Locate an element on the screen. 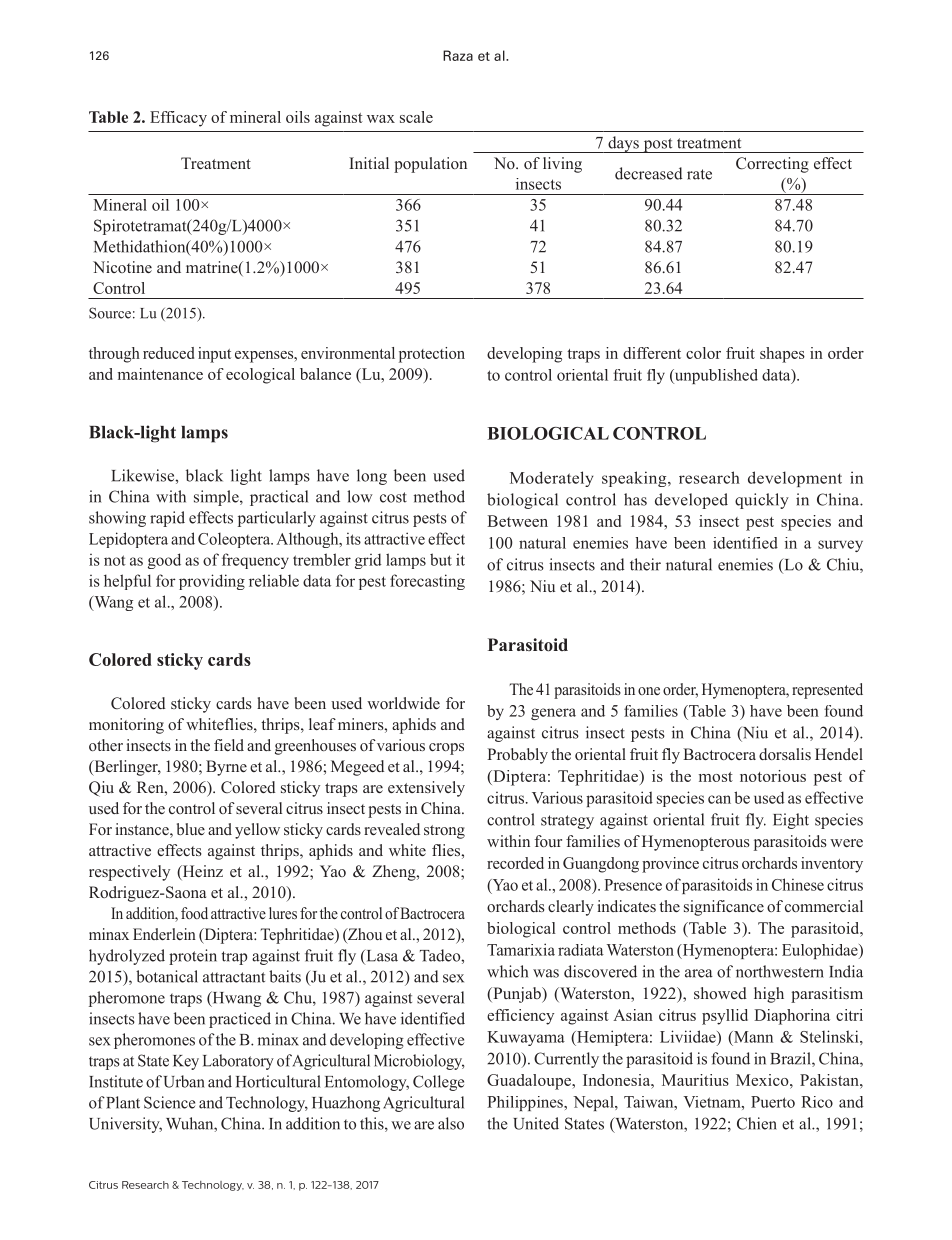 This screenshot has height=1240, width=952. Puerto is located at coordinates (773, 1102).
